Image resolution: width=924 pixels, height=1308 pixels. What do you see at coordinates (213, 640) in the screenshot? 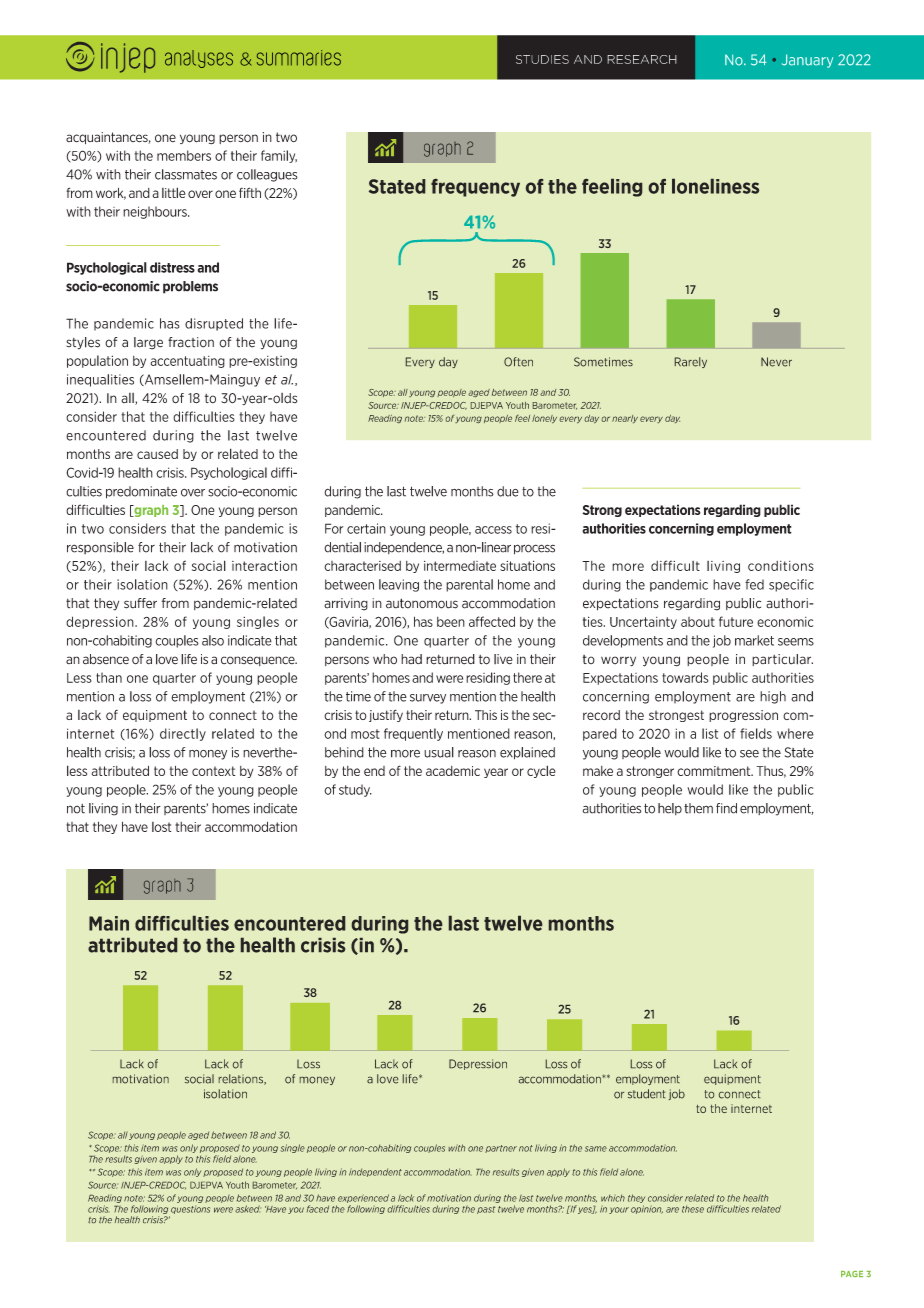
I see `also` at bounding box center [213, 640].
